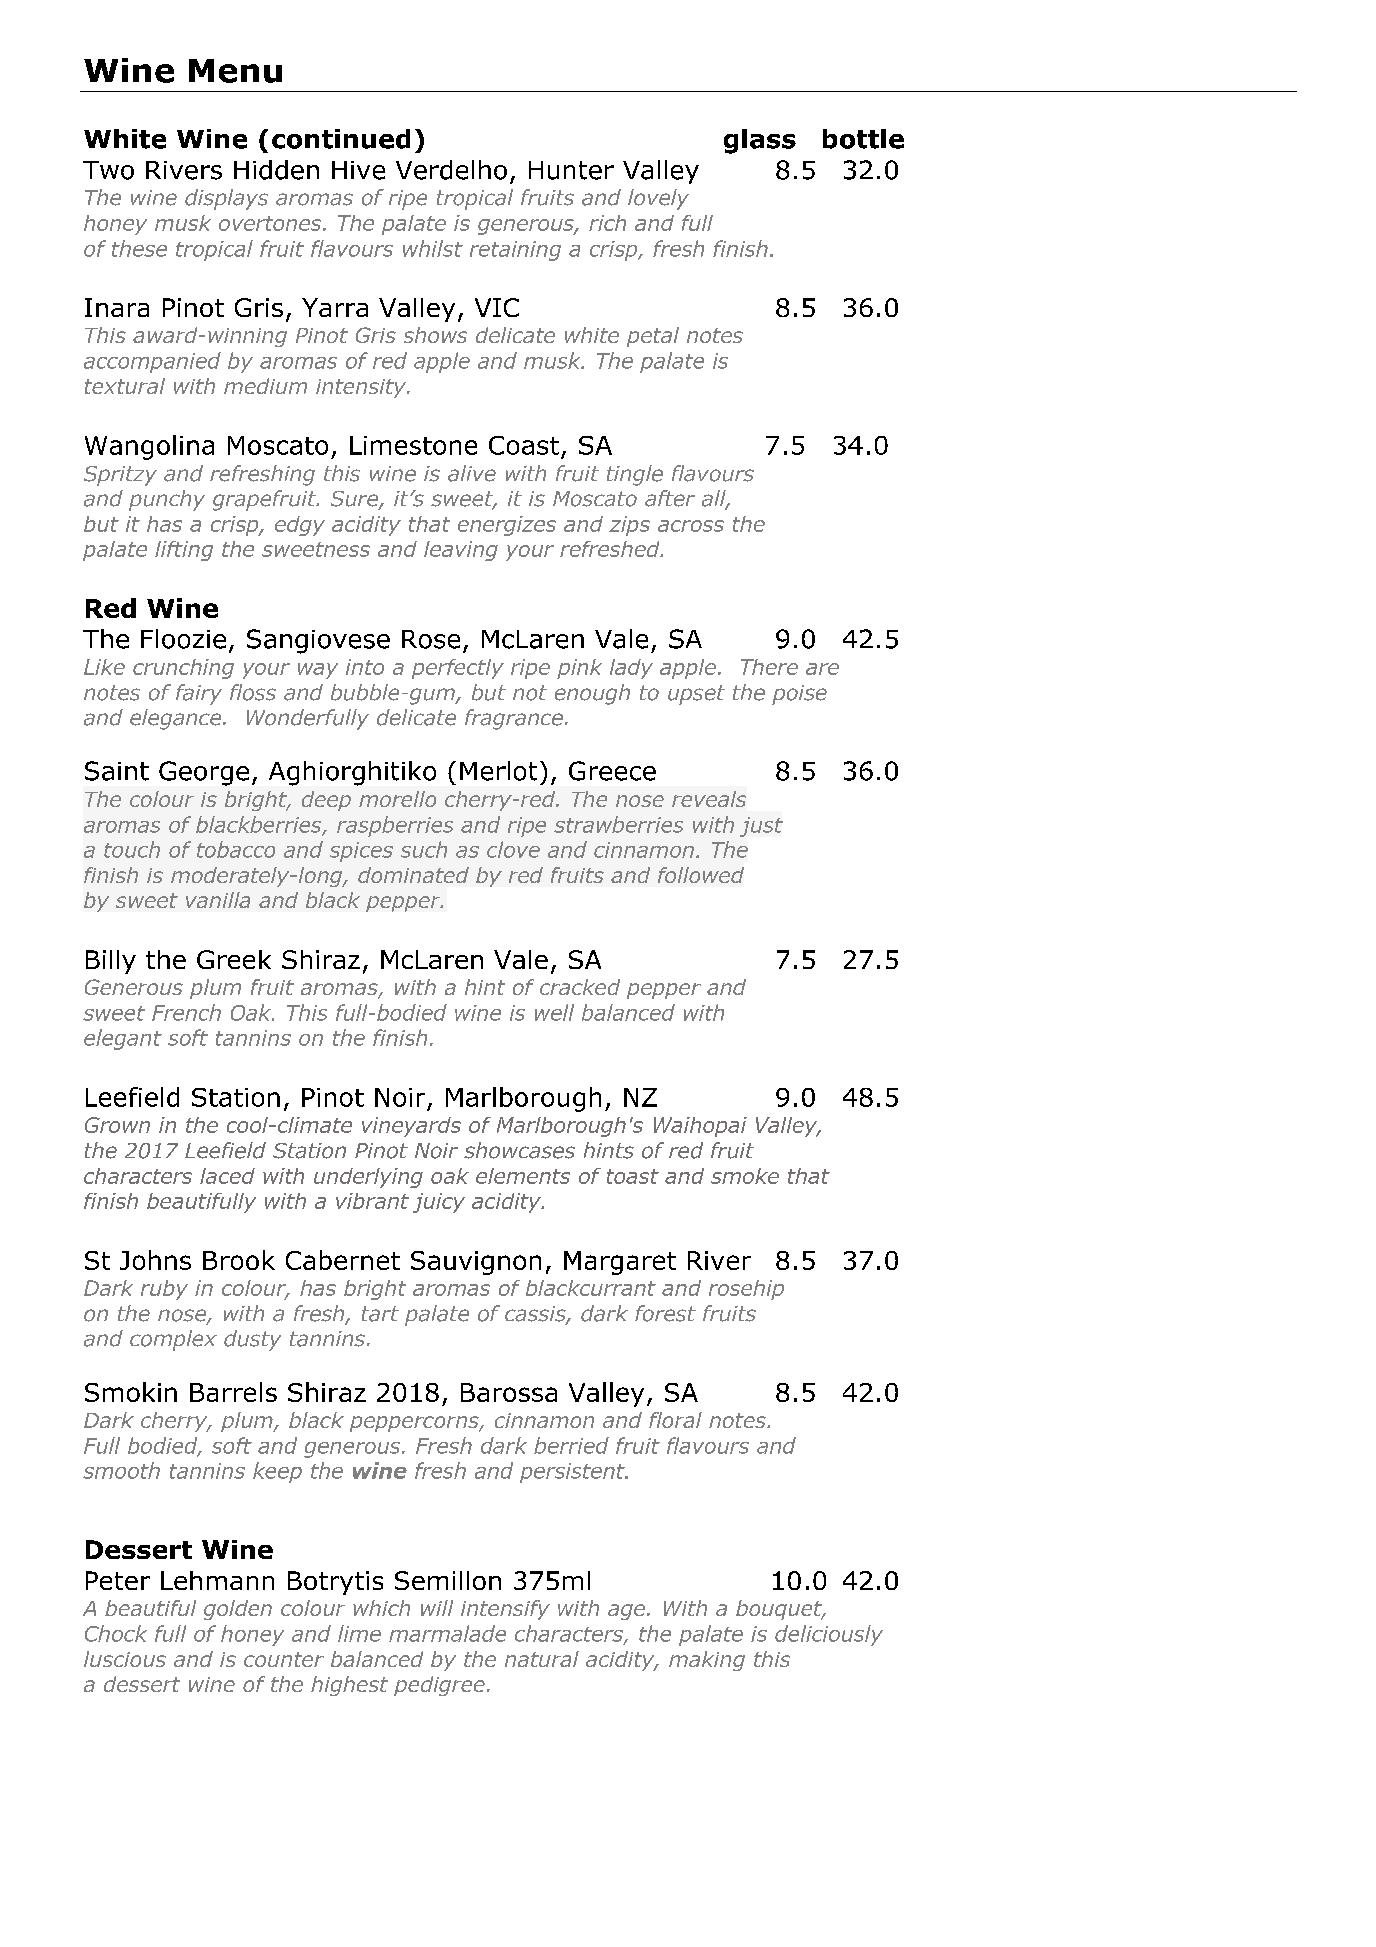 This screenshot has height=1947, width=1376. Describe the element at coordinates (472, 473) in the screenshot. I see `alive` at that location.
